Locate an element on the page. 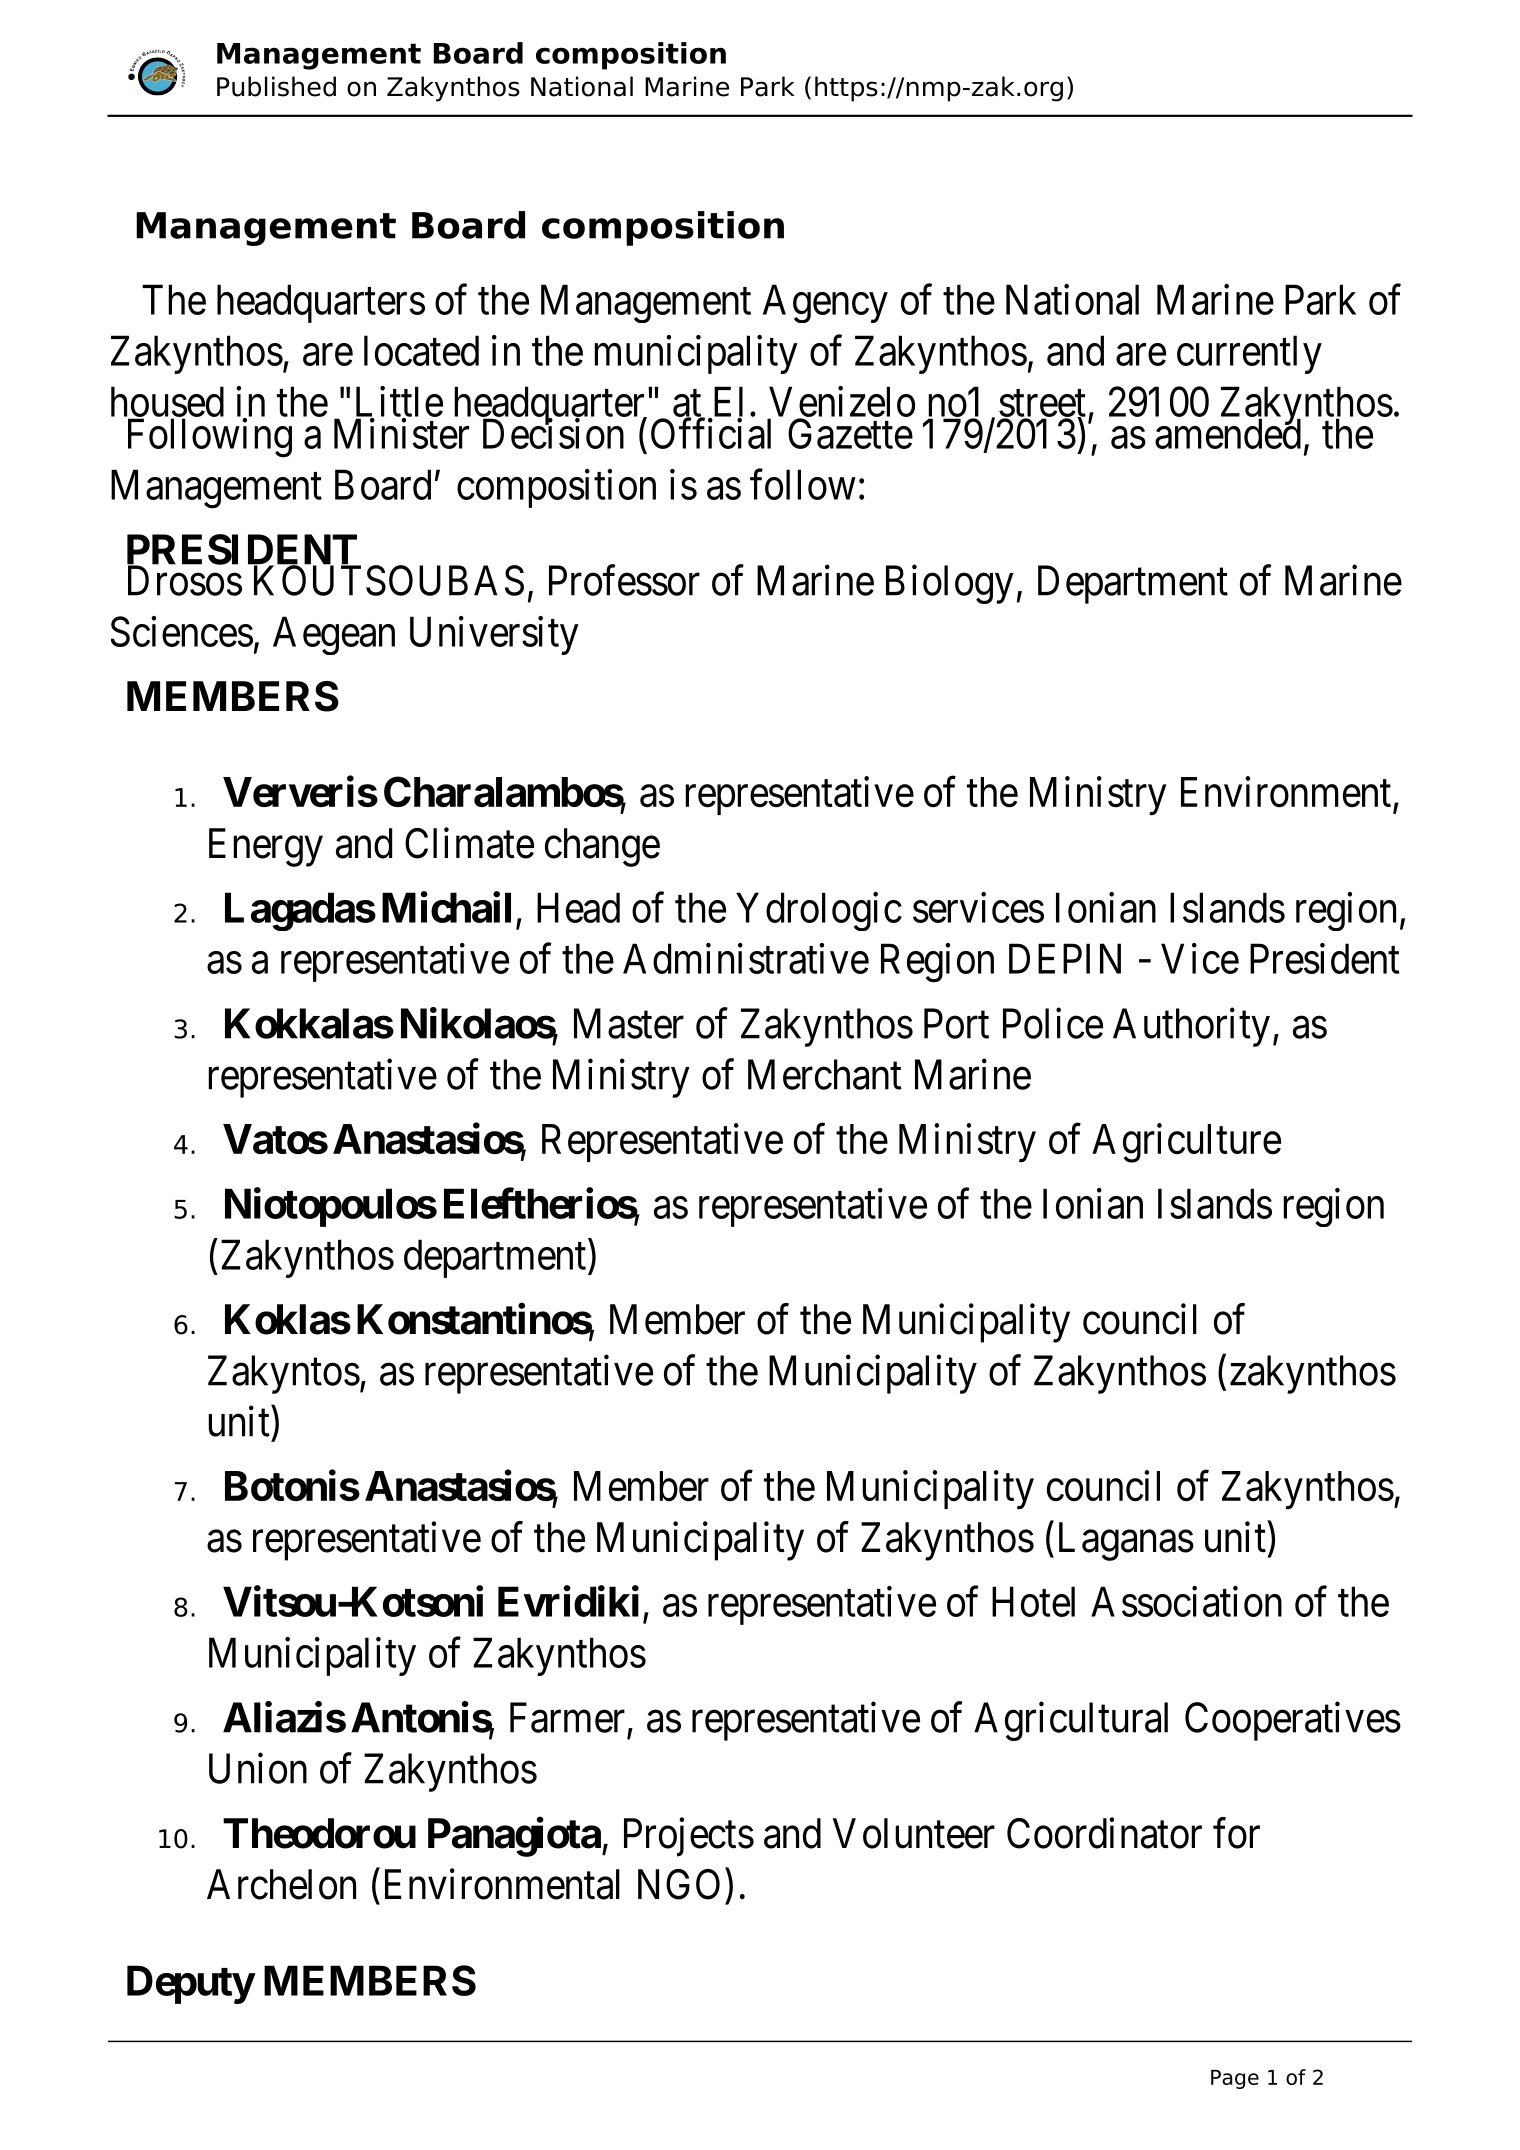  Farmer is located at coordinates (567, 1718).
